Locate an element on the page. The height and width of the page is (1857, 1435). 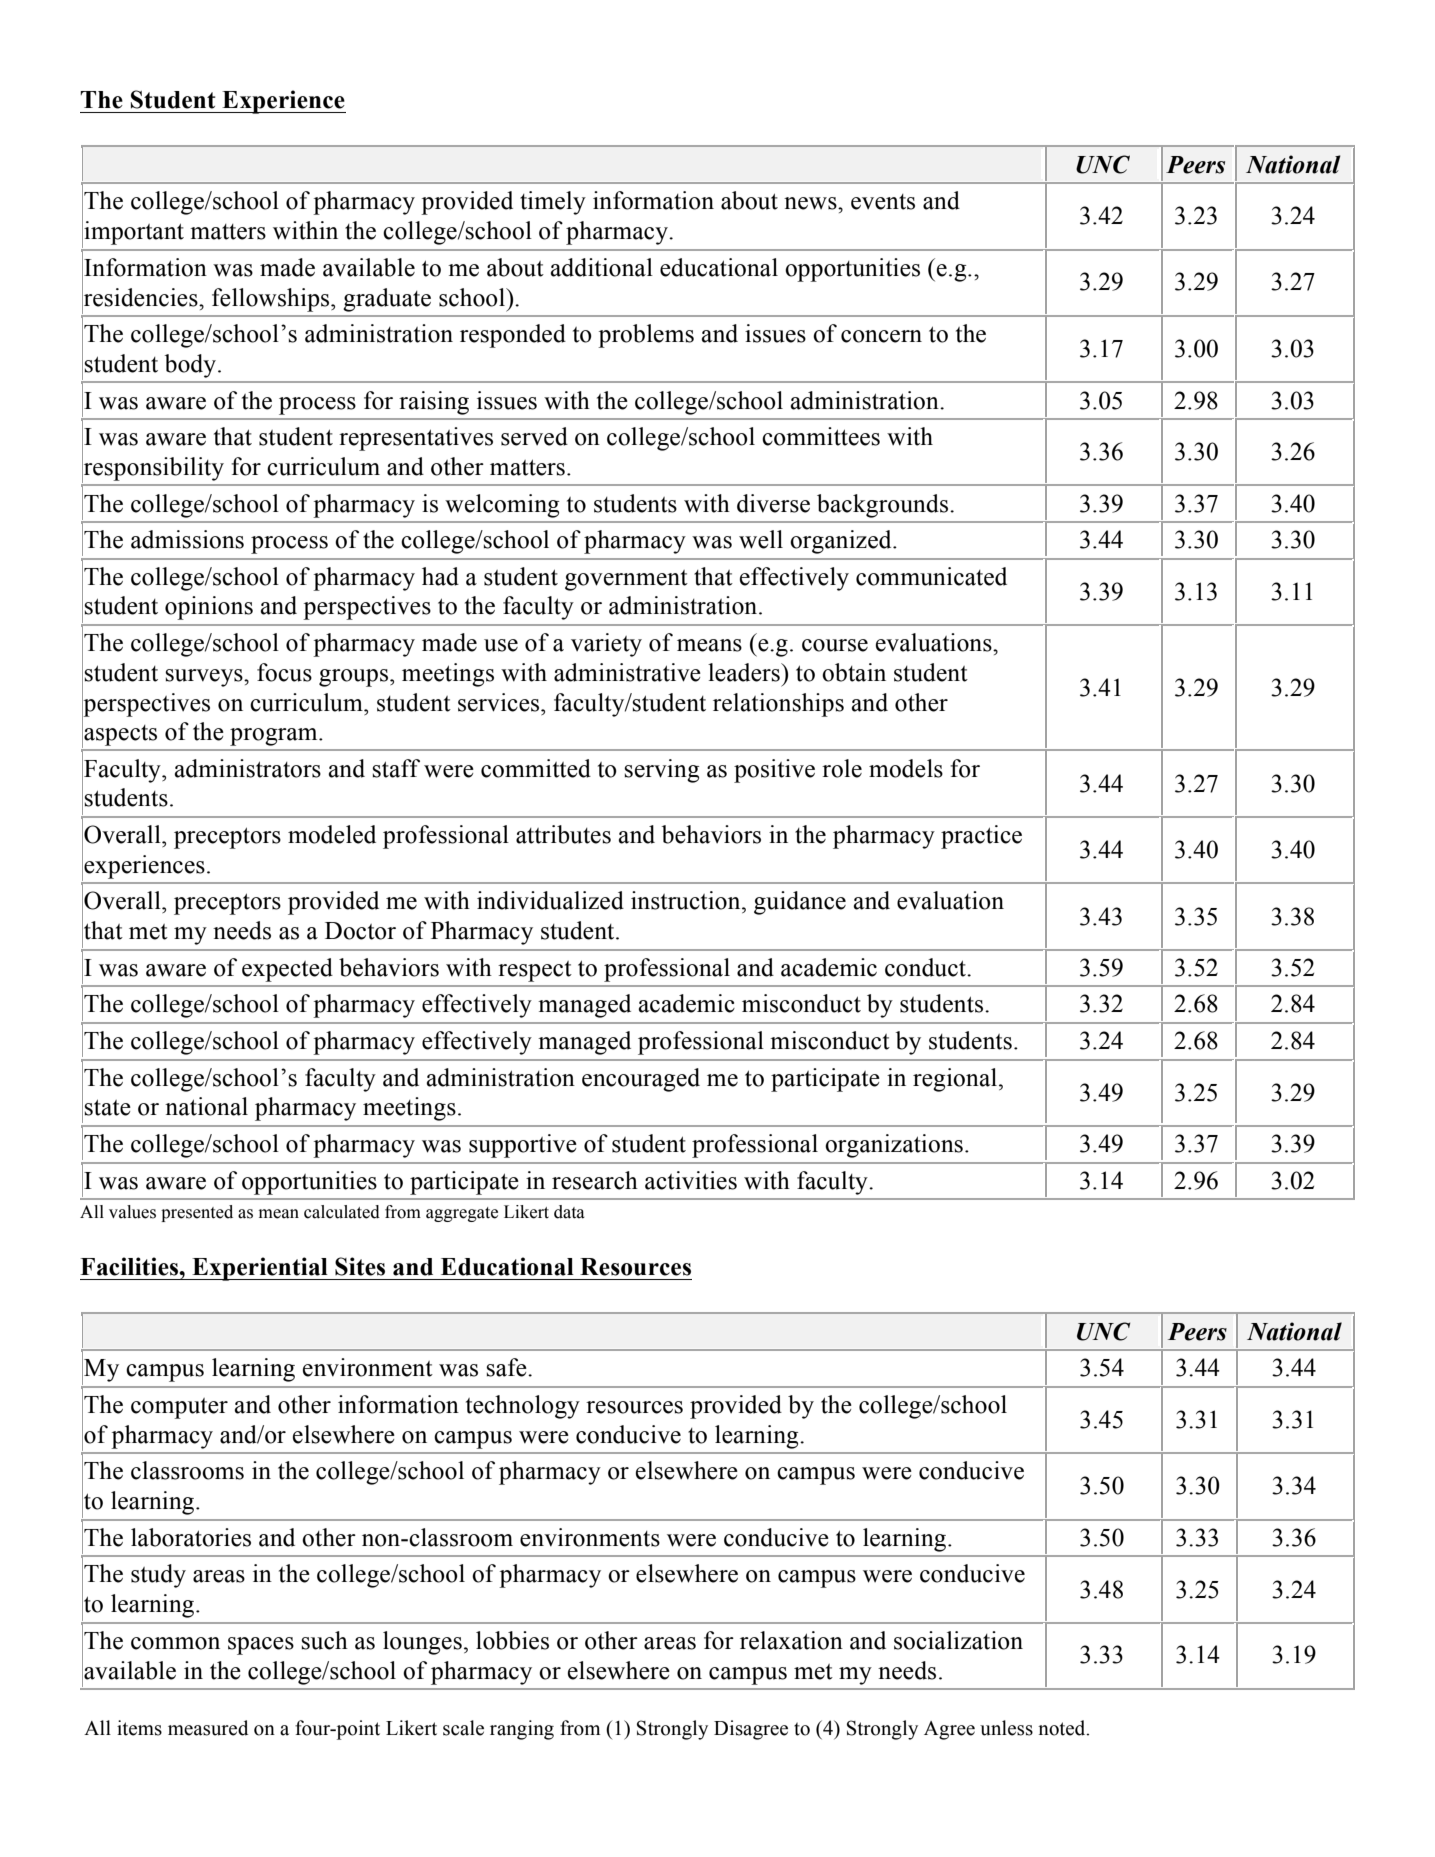
surveys is located at coordinates (205, 678).
